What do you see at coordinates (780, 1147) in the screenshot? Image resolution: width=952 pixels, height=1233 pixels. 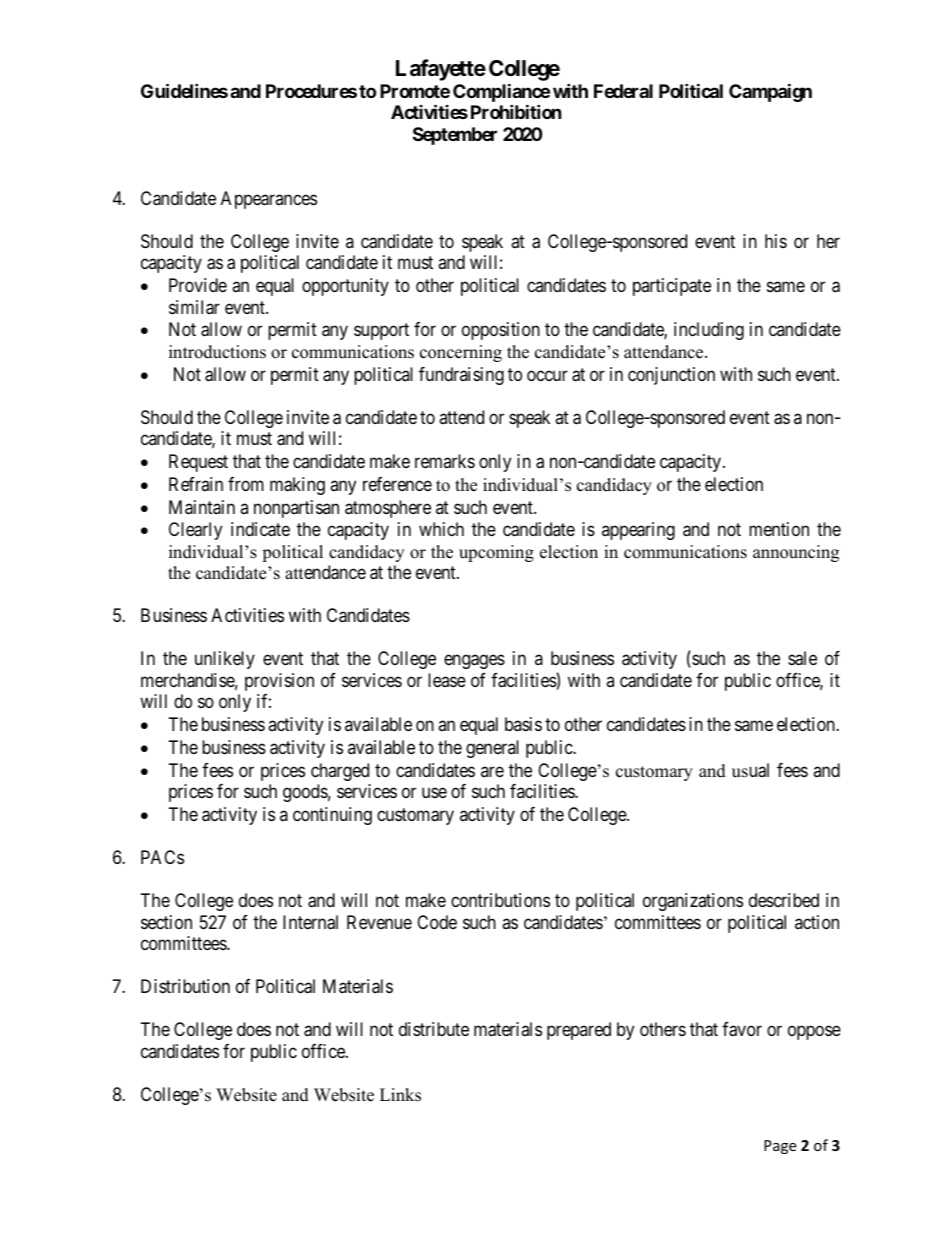 I see `Page` at bounding box center [780, 1147].
